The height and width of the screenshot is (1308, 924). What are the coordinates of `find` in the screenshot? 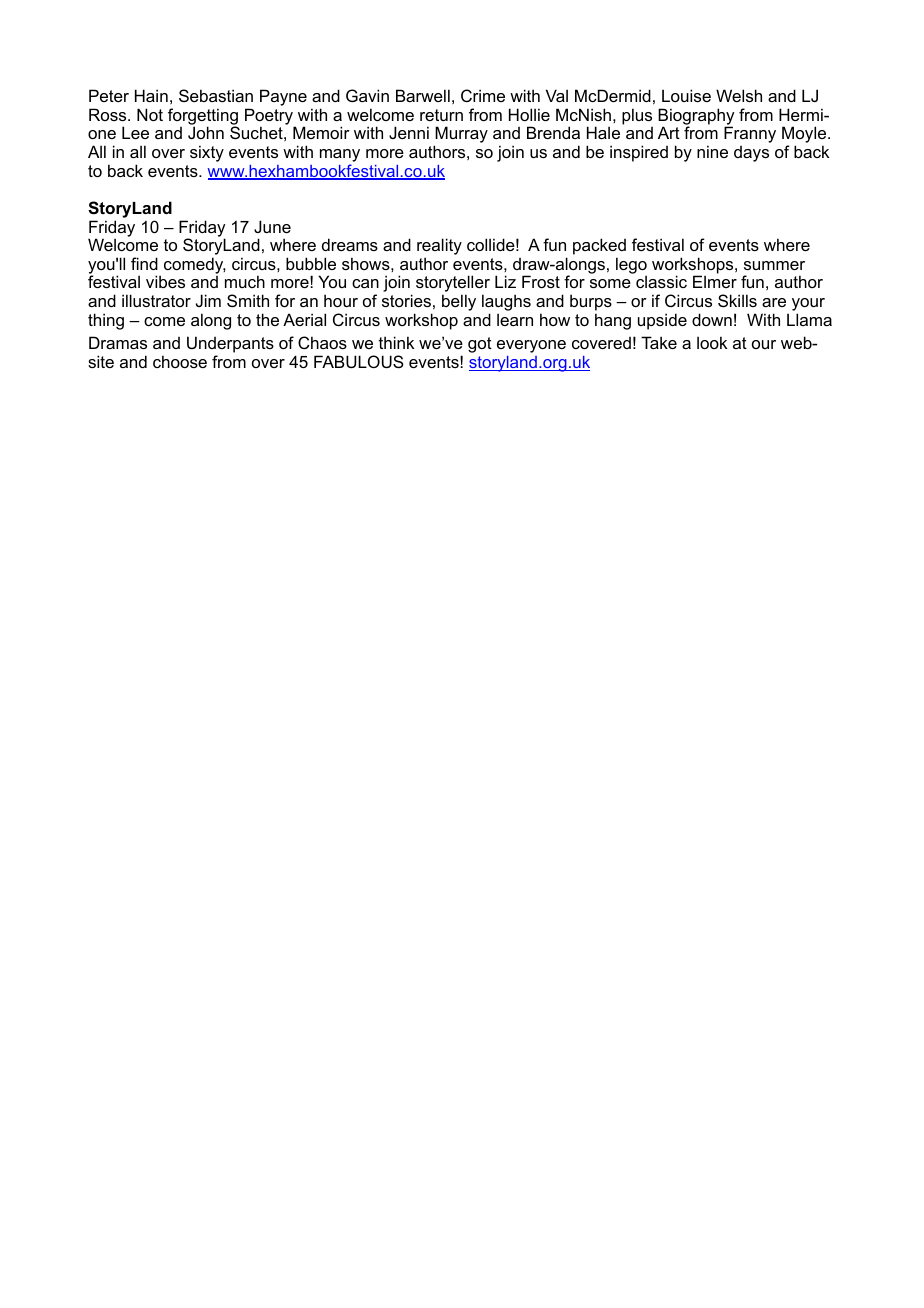 It's located at (144, 263).
